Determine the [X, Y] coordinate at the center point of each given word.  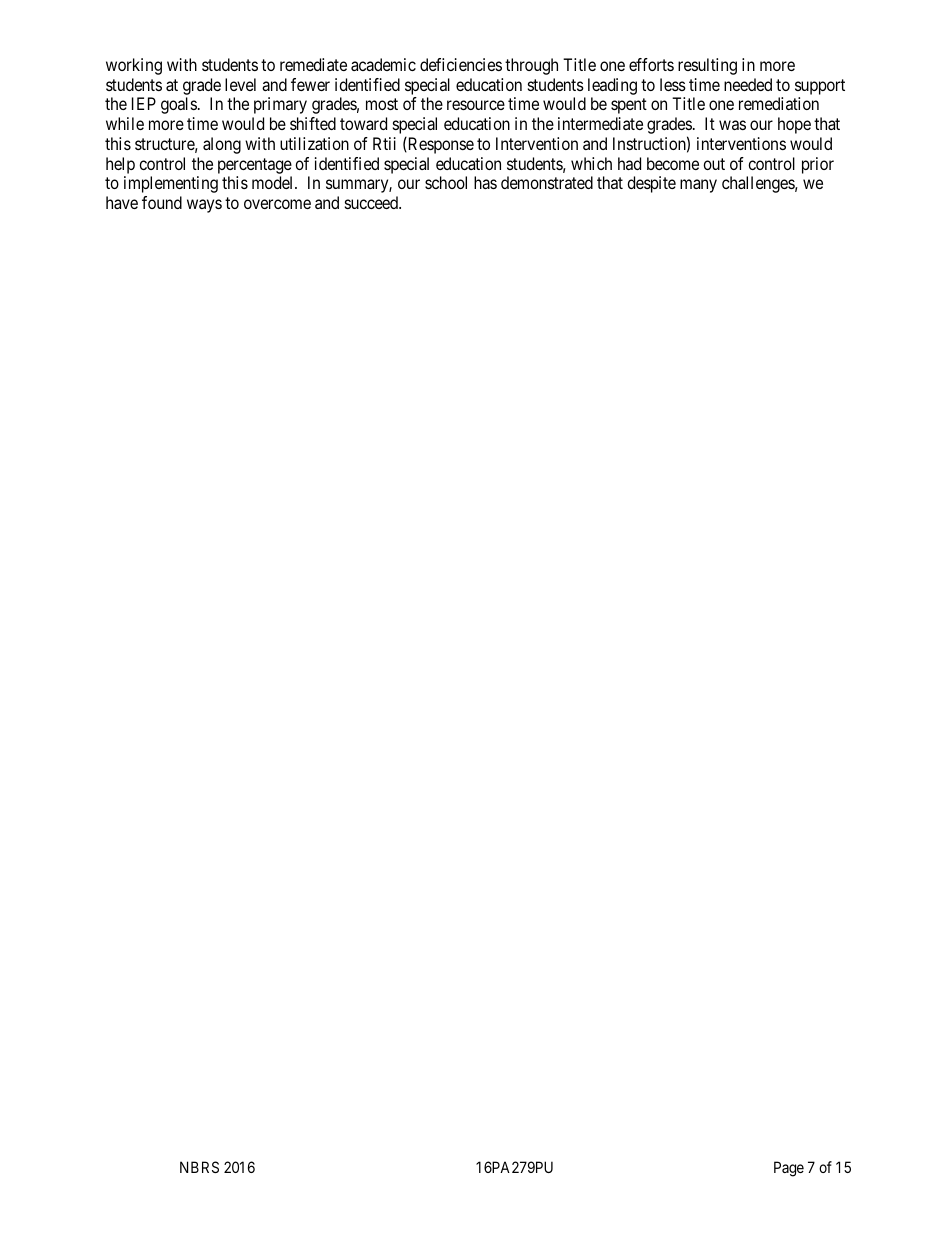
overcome [277, 204]
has [485, 182]
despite [651, 184]
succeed [372, 202]
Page [789, 1169]
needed [748, 84]
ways [204, 206]
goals [179, 105]
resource [476, 105]
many [698, 186]
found [162, 202]
